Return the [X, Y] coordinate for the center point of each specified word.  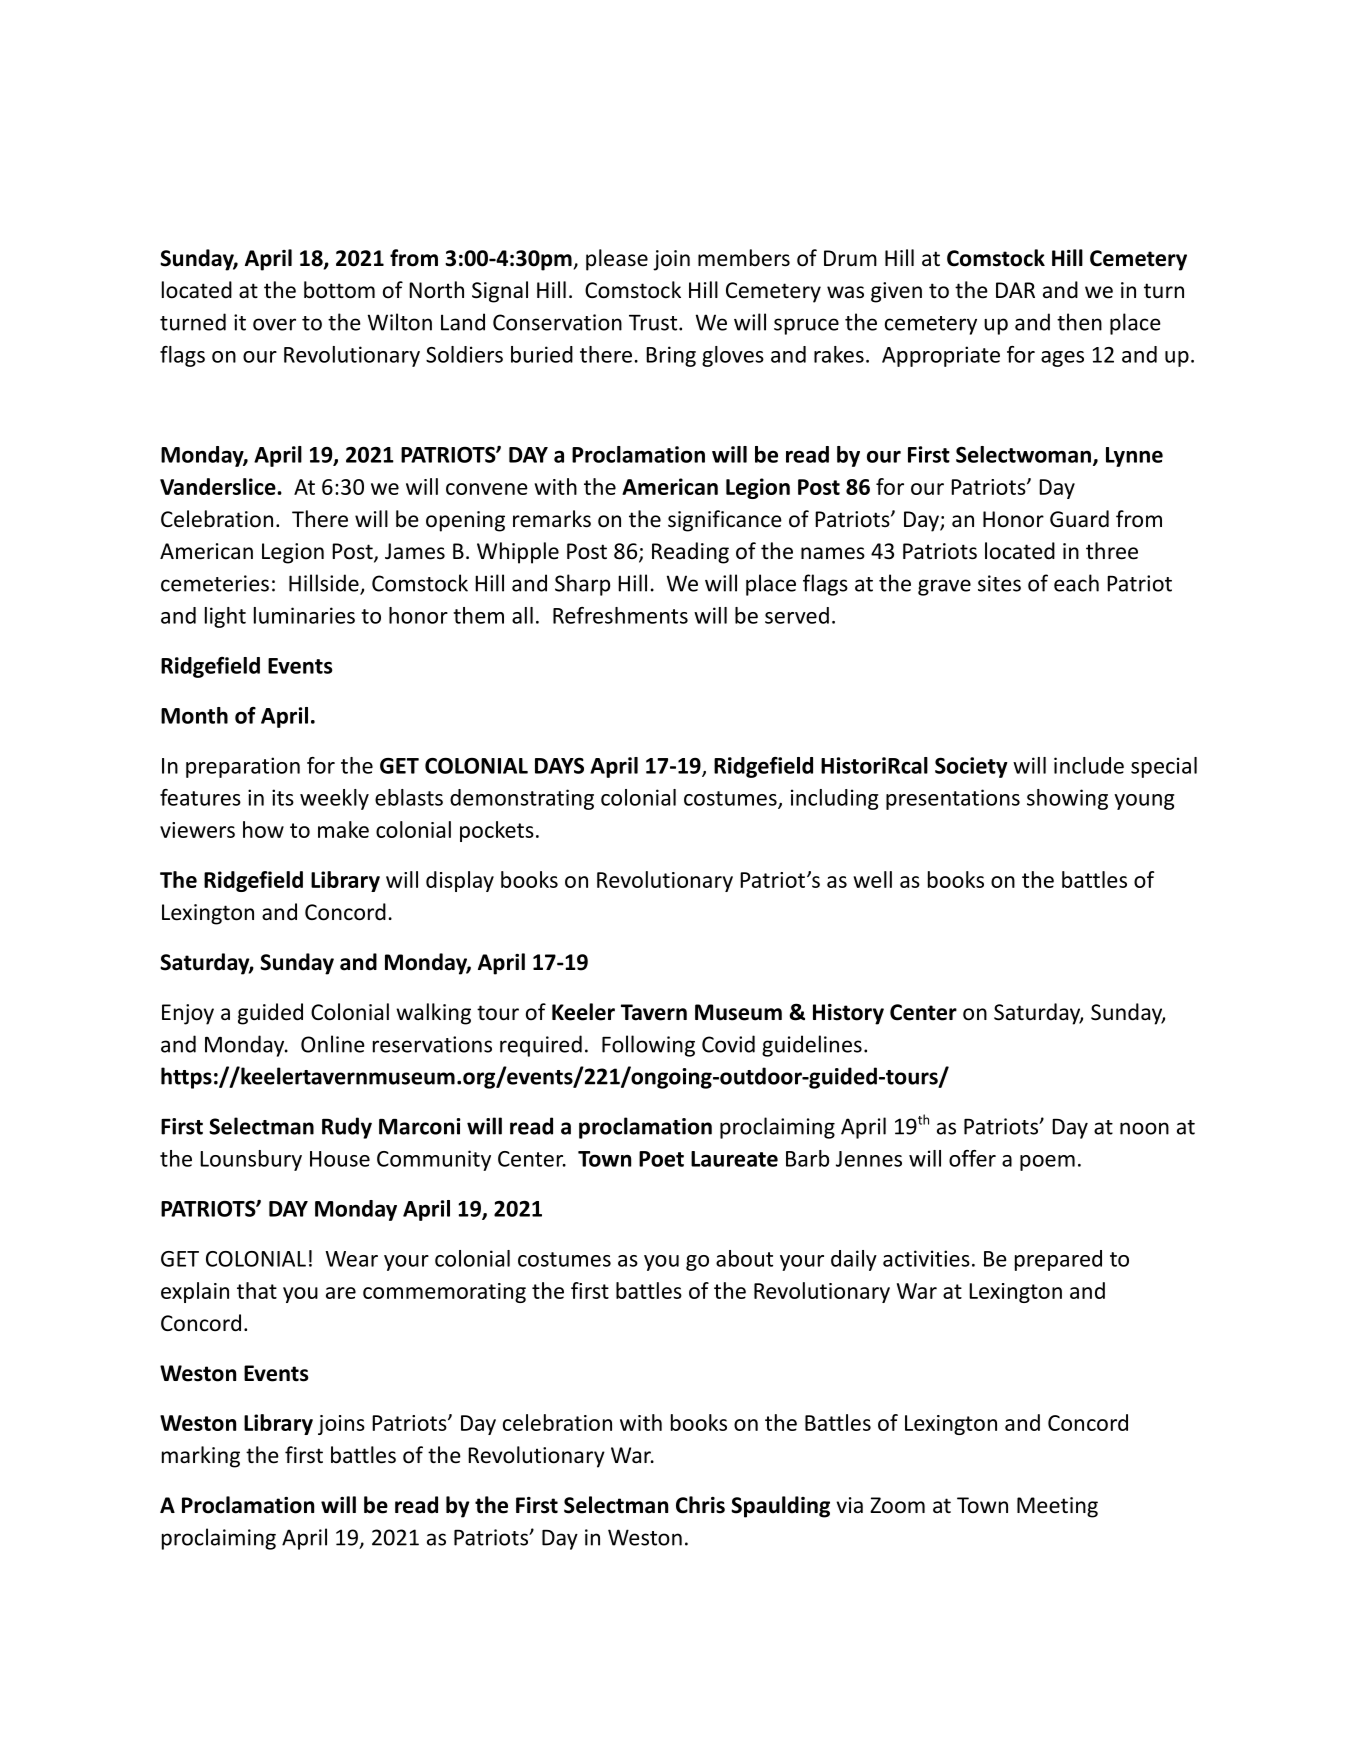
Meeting [1057, 1507]
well [872, 879]
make [343, 829]
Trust [654, 323]
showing [1067, 799]
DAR [1015, 290]
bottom [339, 290]
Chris [700, 1505]
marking [201, 1457]
